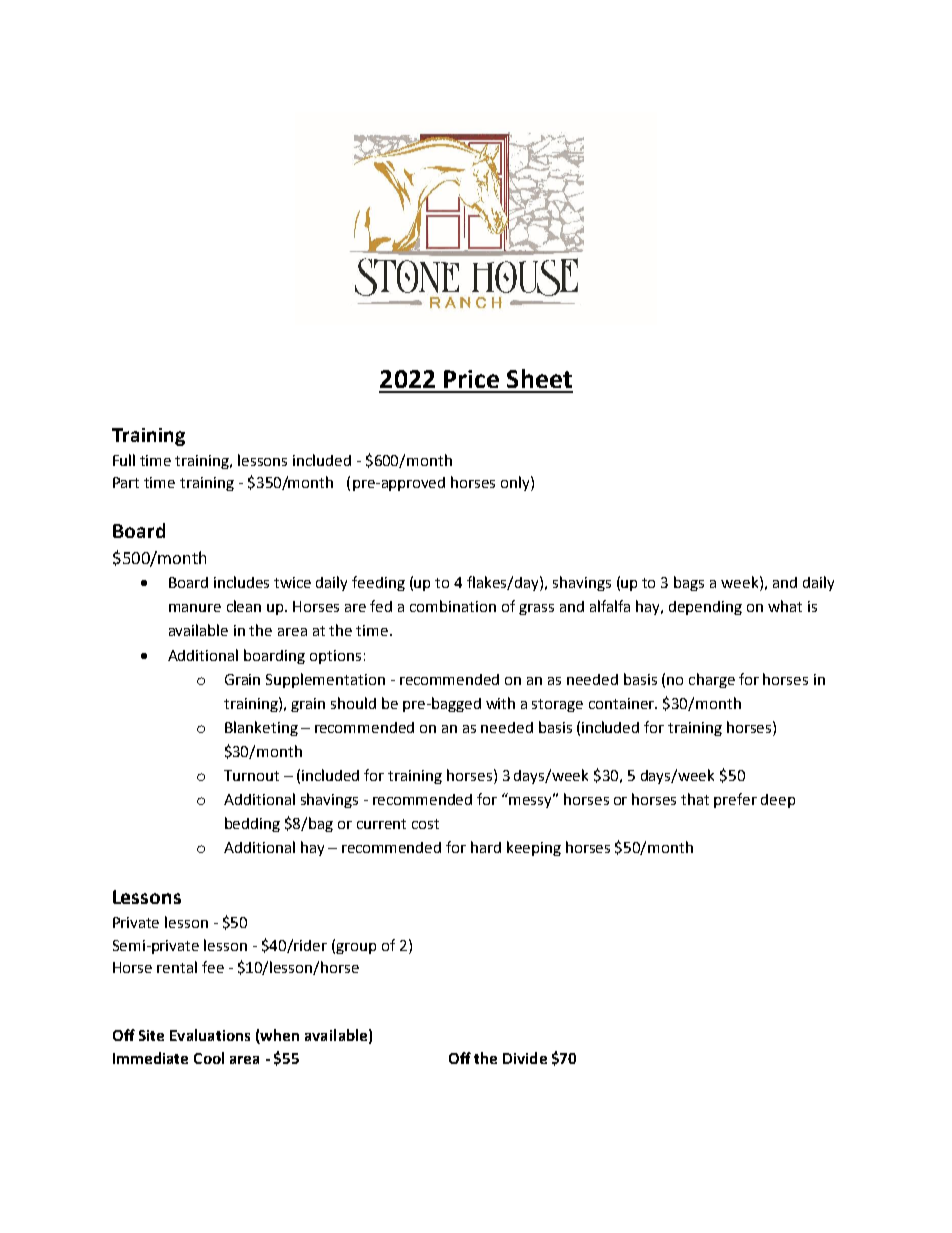 The height and width of the document is (1233, 952). I want to click on rental, so click(177, 967).
